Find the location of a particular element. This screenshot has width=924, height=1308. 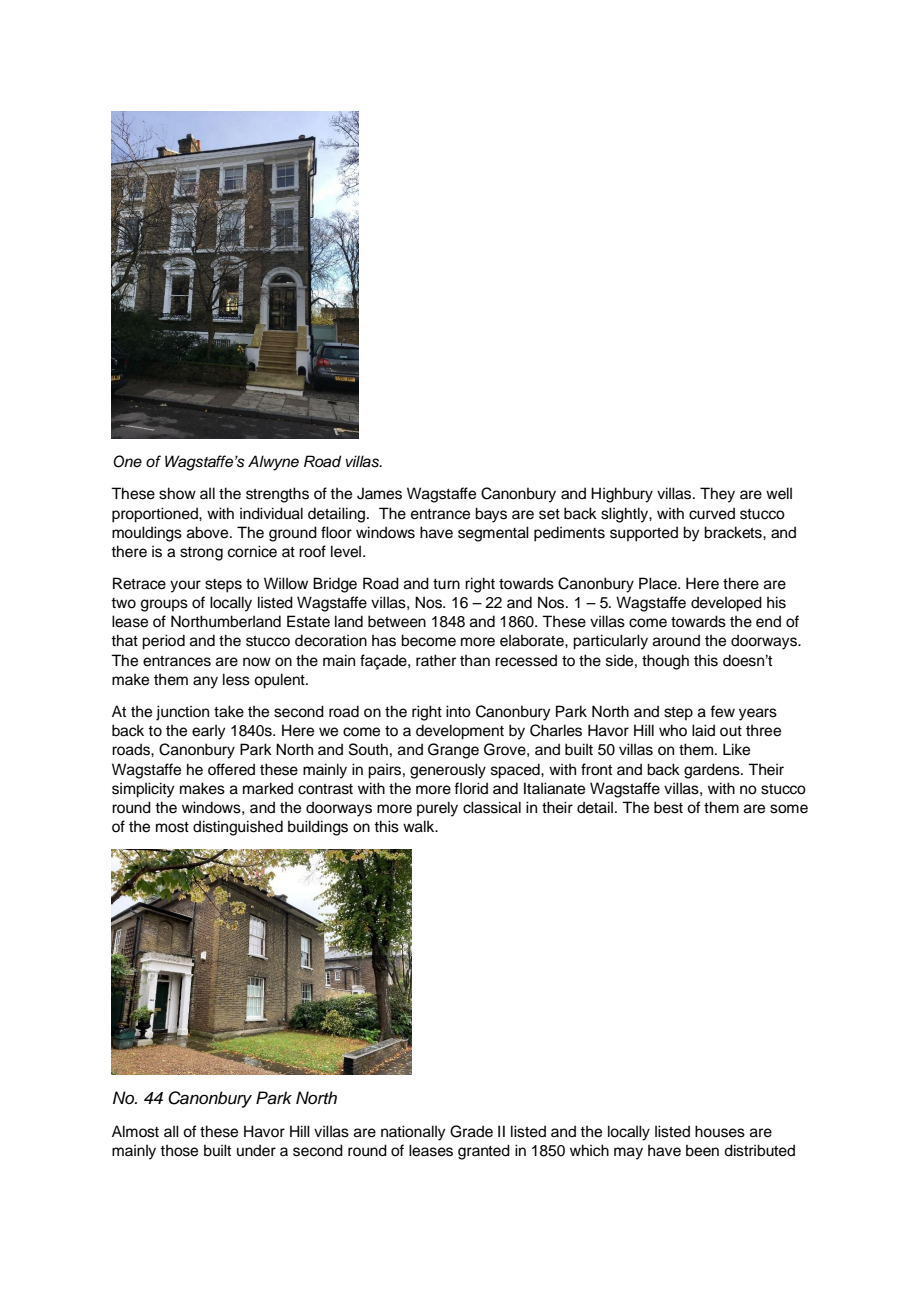

junction is located at coordinates (182, 713).
